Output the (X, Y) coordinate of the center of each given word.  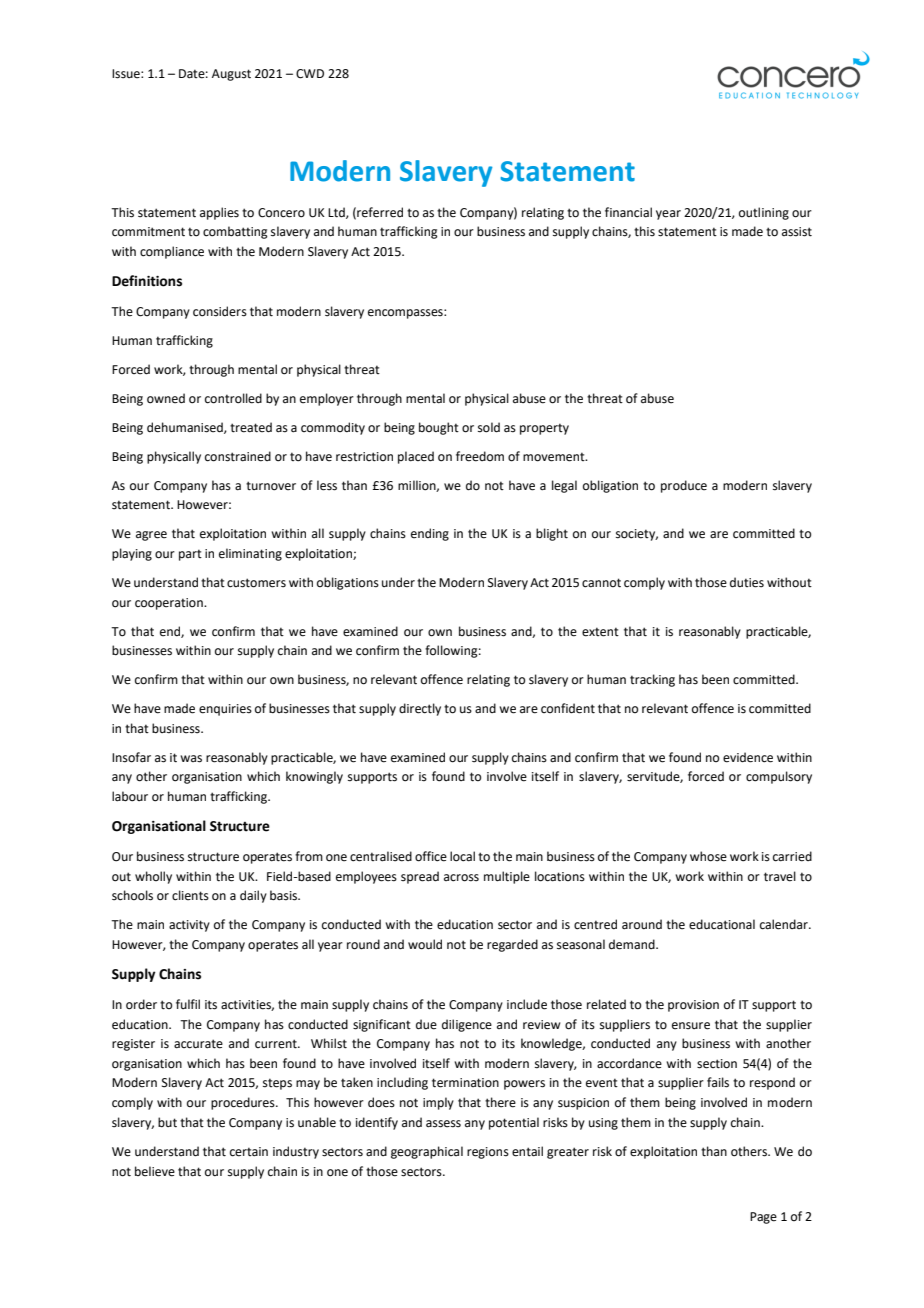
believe (155, 1171)
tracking (652, 680)
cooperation (170, 604)
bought (439, 428)
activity (189, 926)
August (231, 75)
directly (420, 709)
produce (684, 486)
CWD (310, 74)
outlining (764, 213)
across (461, 878)
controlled (233, 398)
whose (708, 856)
